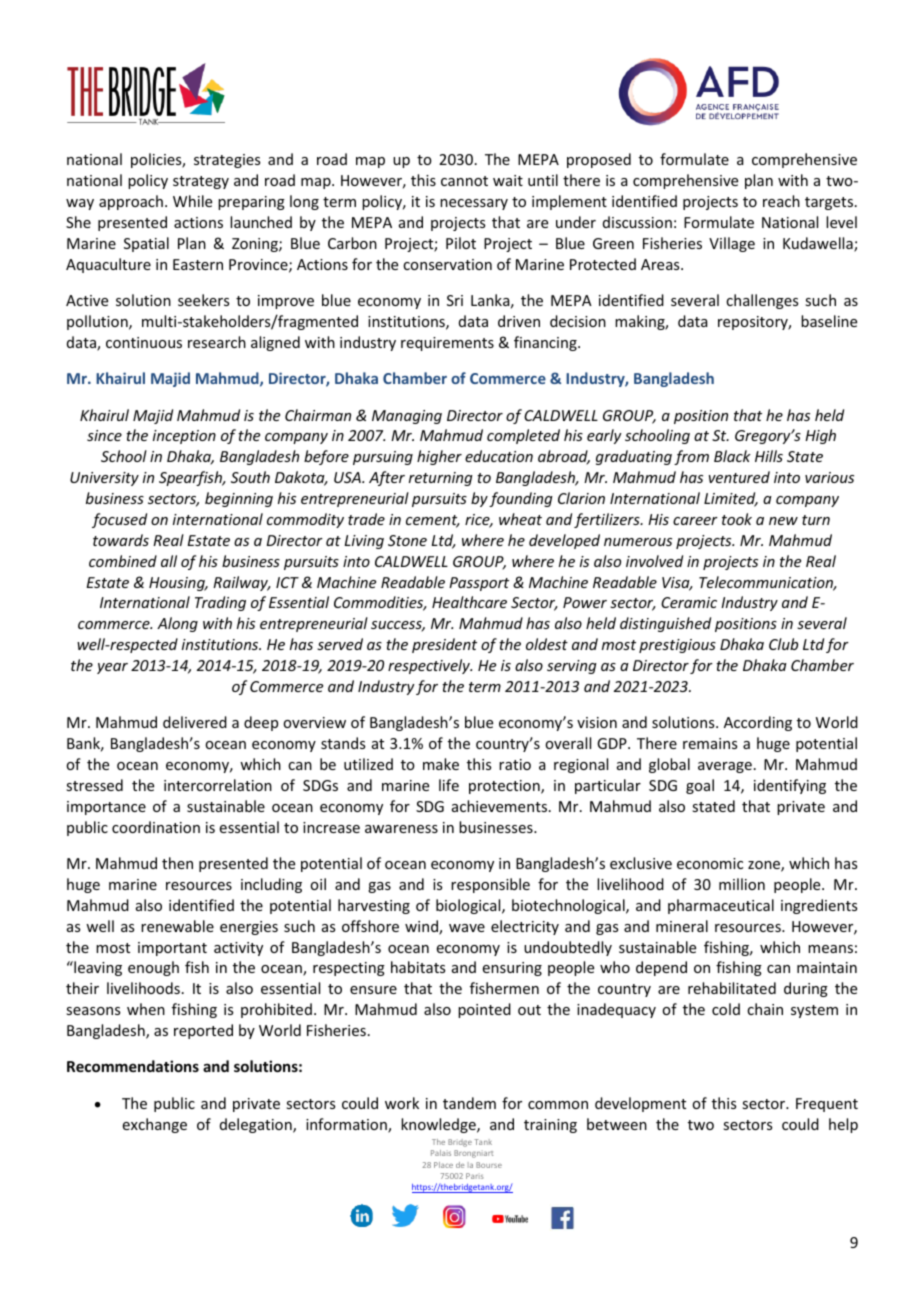 The height and width of the screenshot is (1308, 924). I want to click on Club, so click(783, 644).
